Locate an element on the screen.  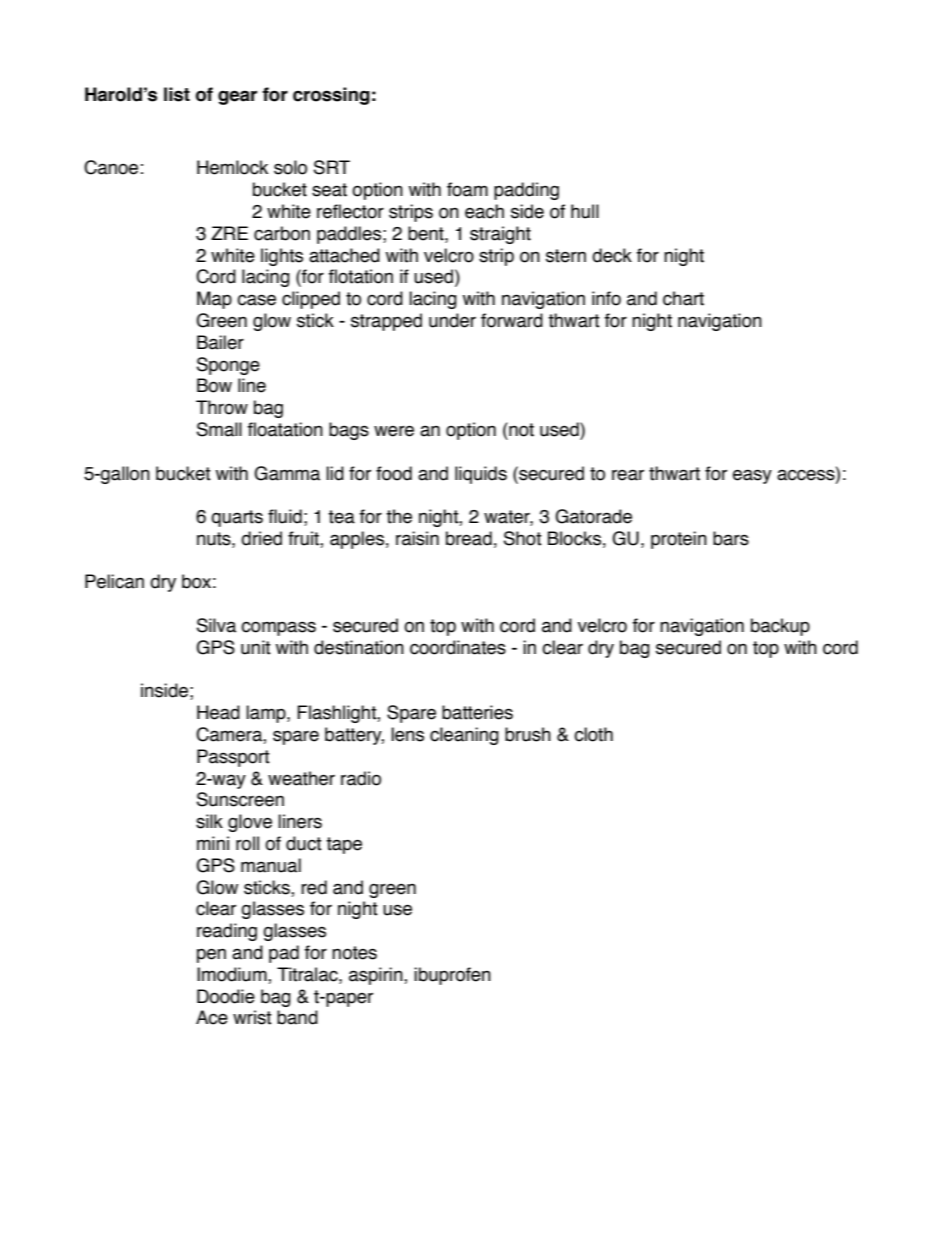
ibuprofen is located at coordinates (452, 976).
